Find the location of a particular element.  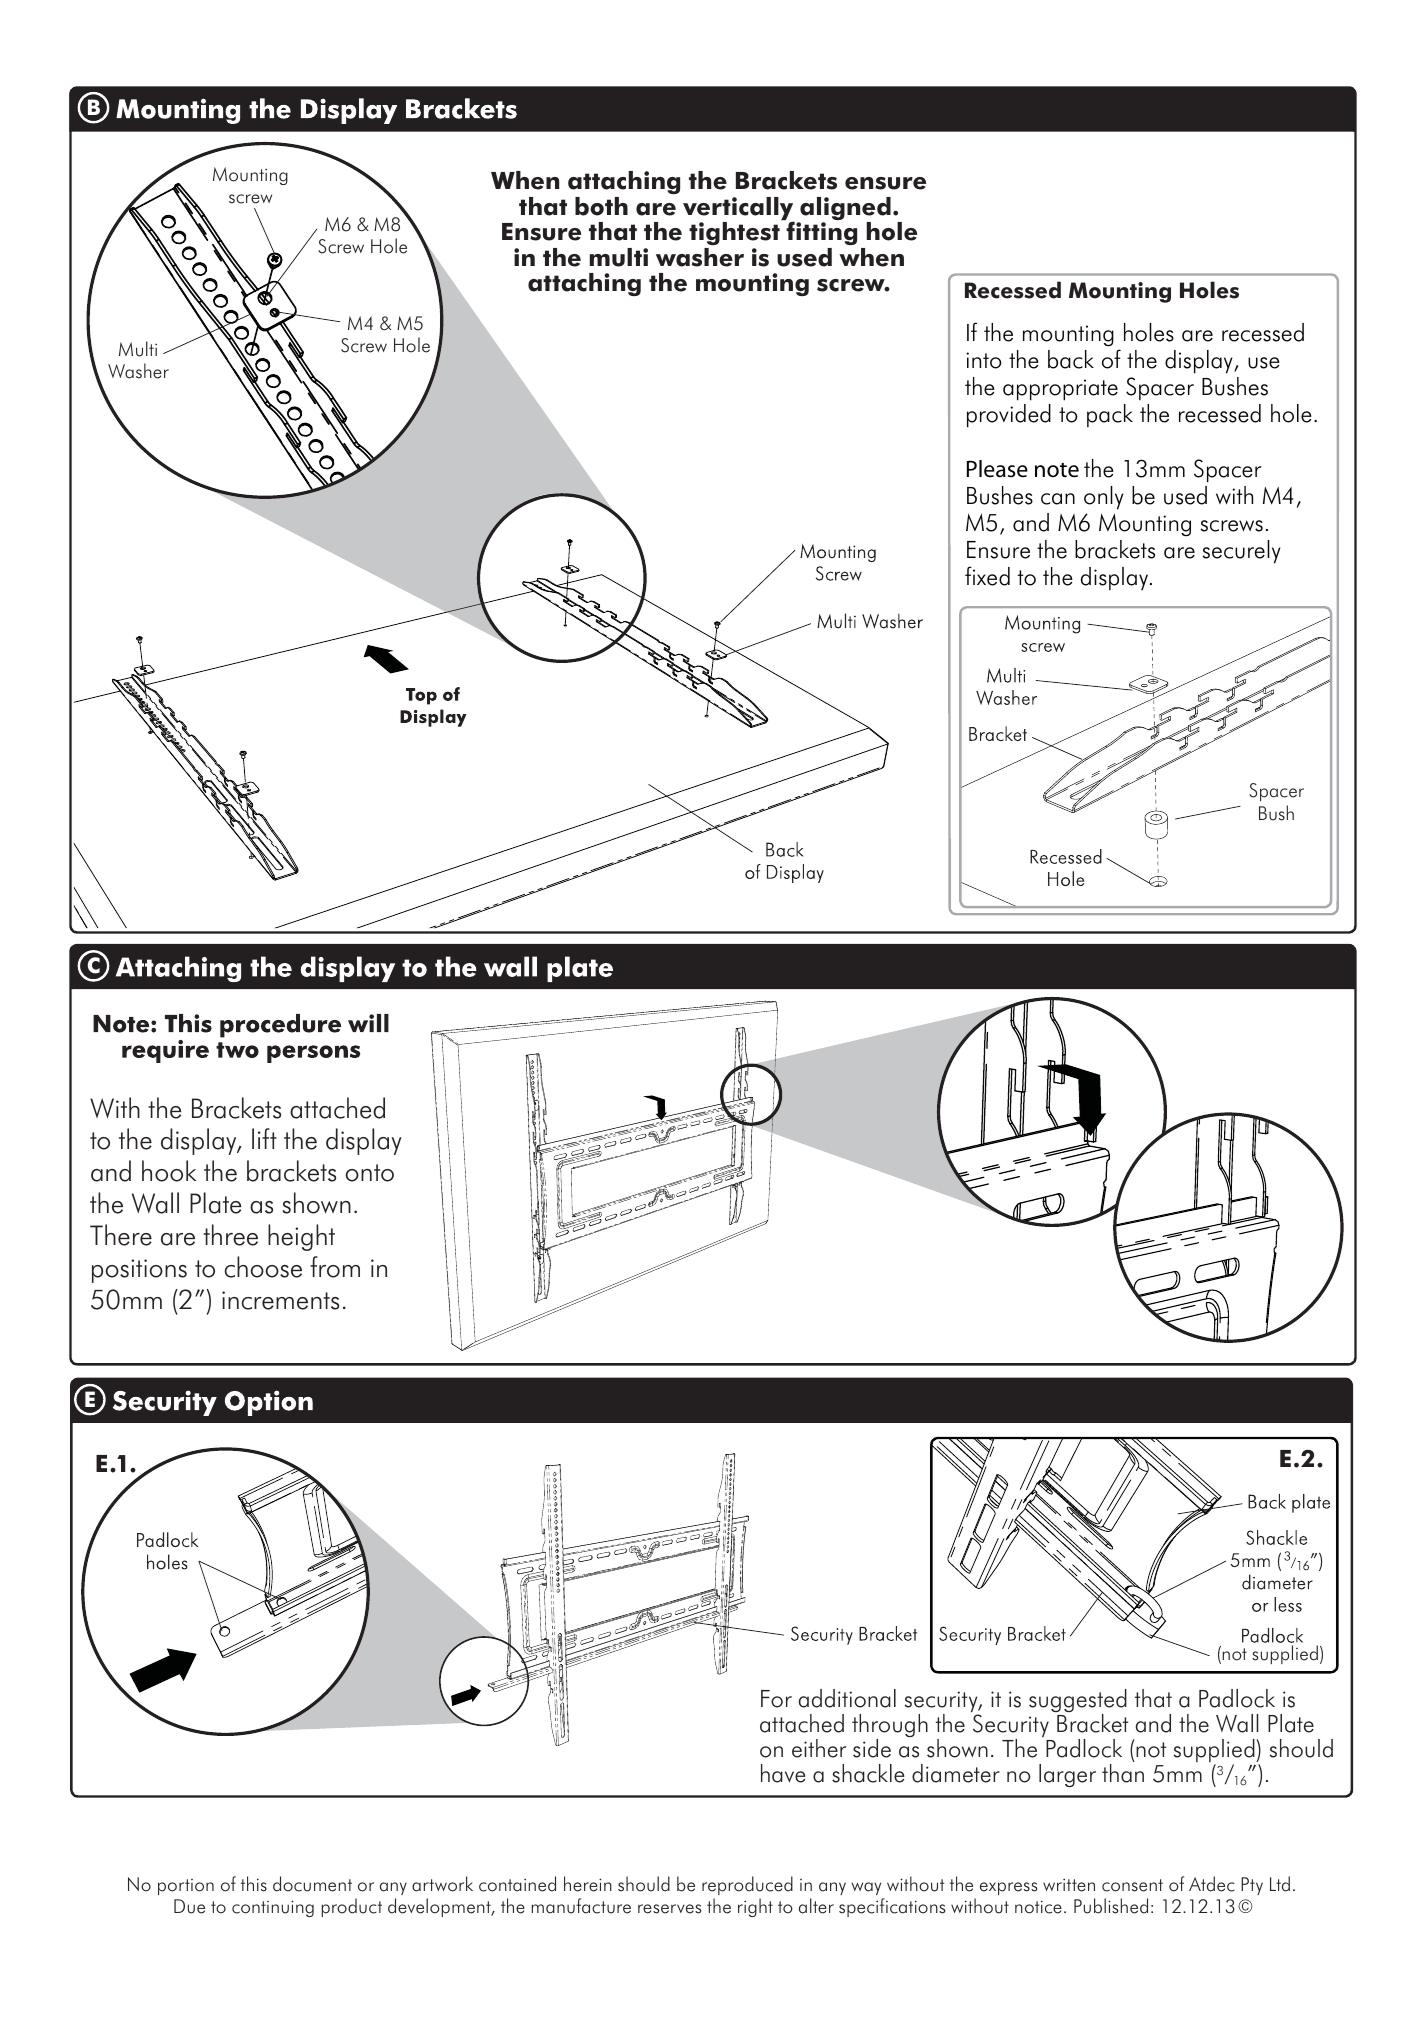

both is located at coordinates (601, 206).
